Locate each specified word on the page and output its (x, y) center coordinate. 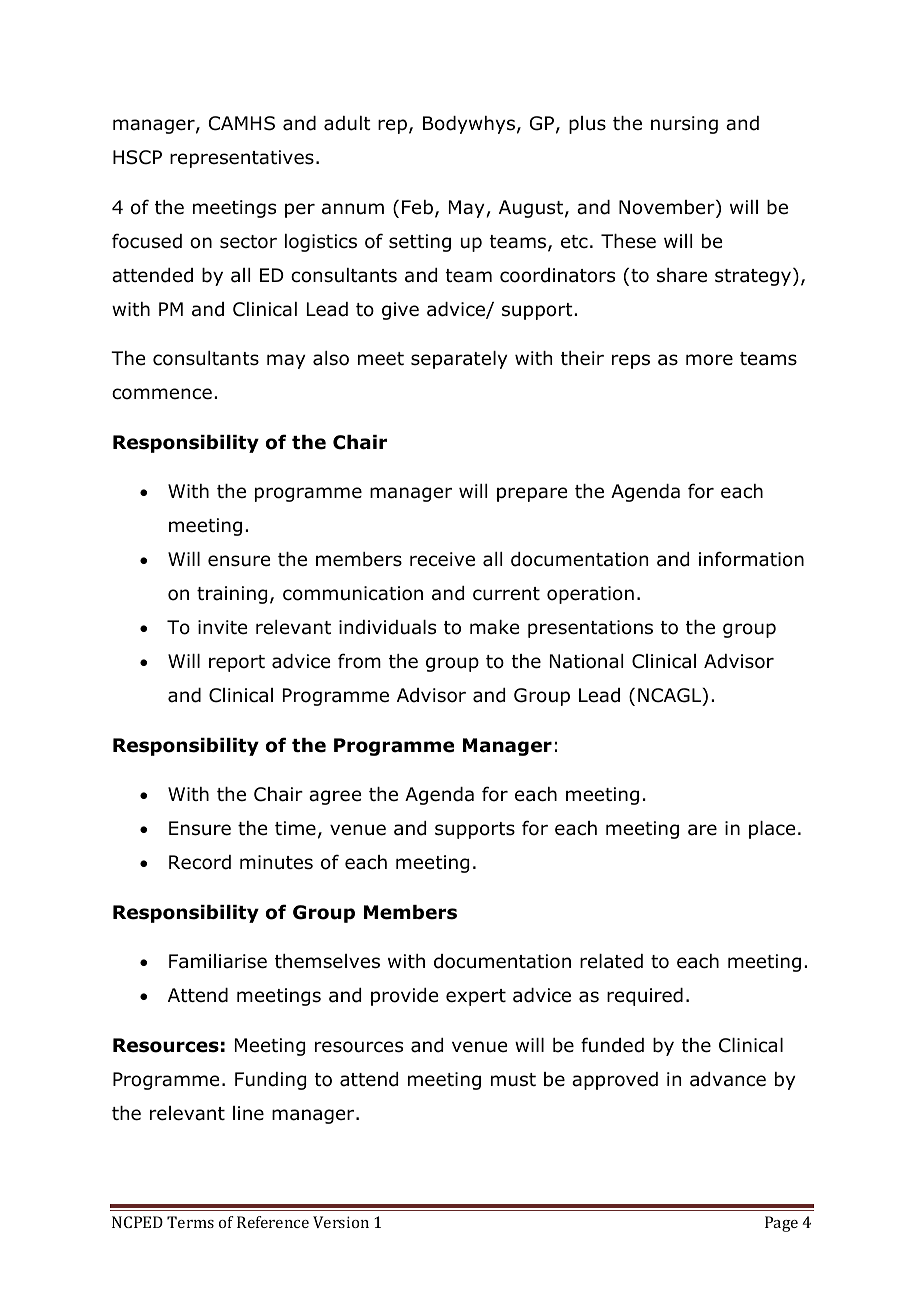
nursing (684, 125)
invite (222, 627)
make (494, 627)
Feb (419, 208)
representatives (242, 159)
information (751, 559)
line (248, 1113)
